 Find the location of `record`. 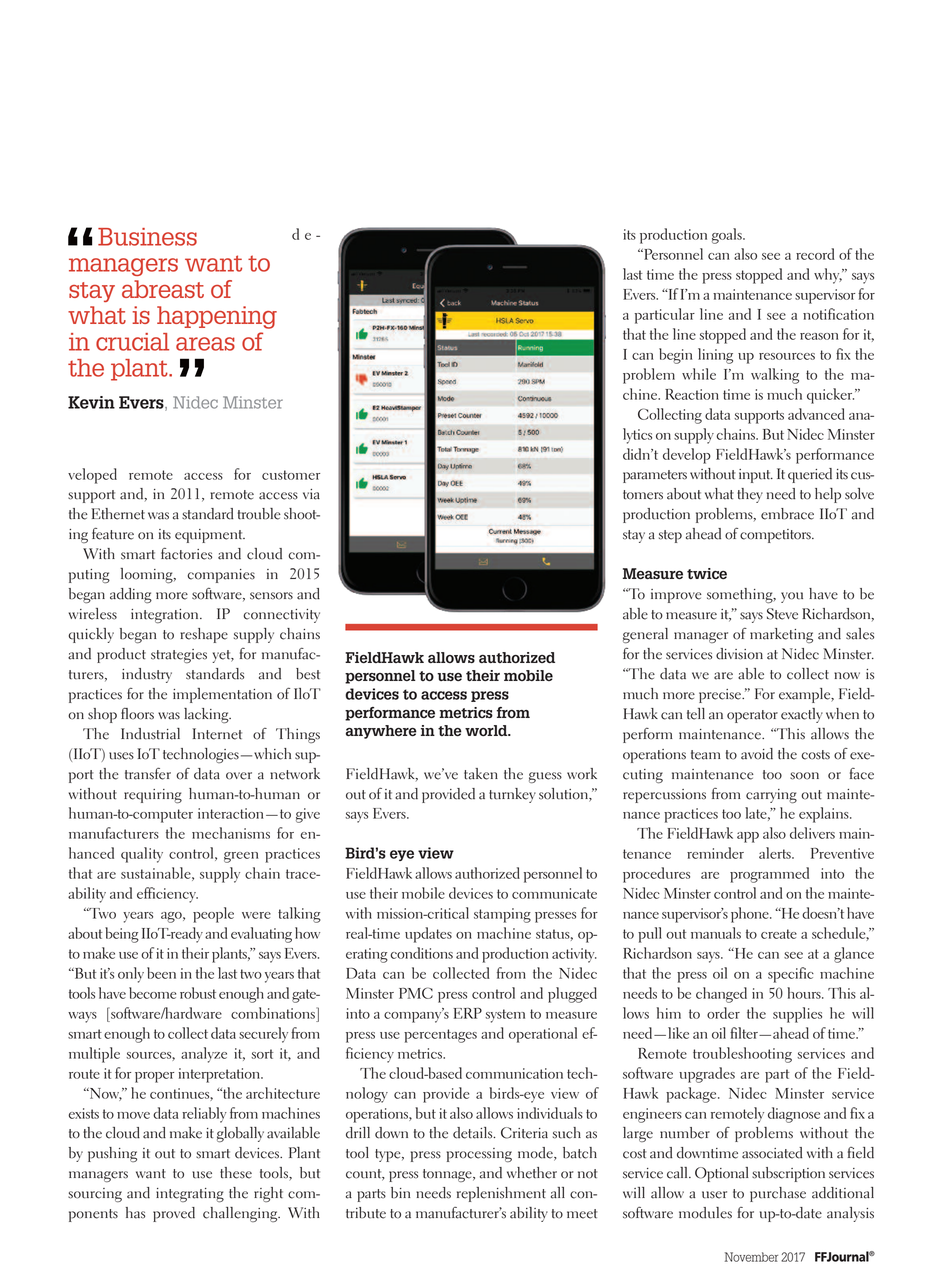

record is located at coordinates (815, 254).
